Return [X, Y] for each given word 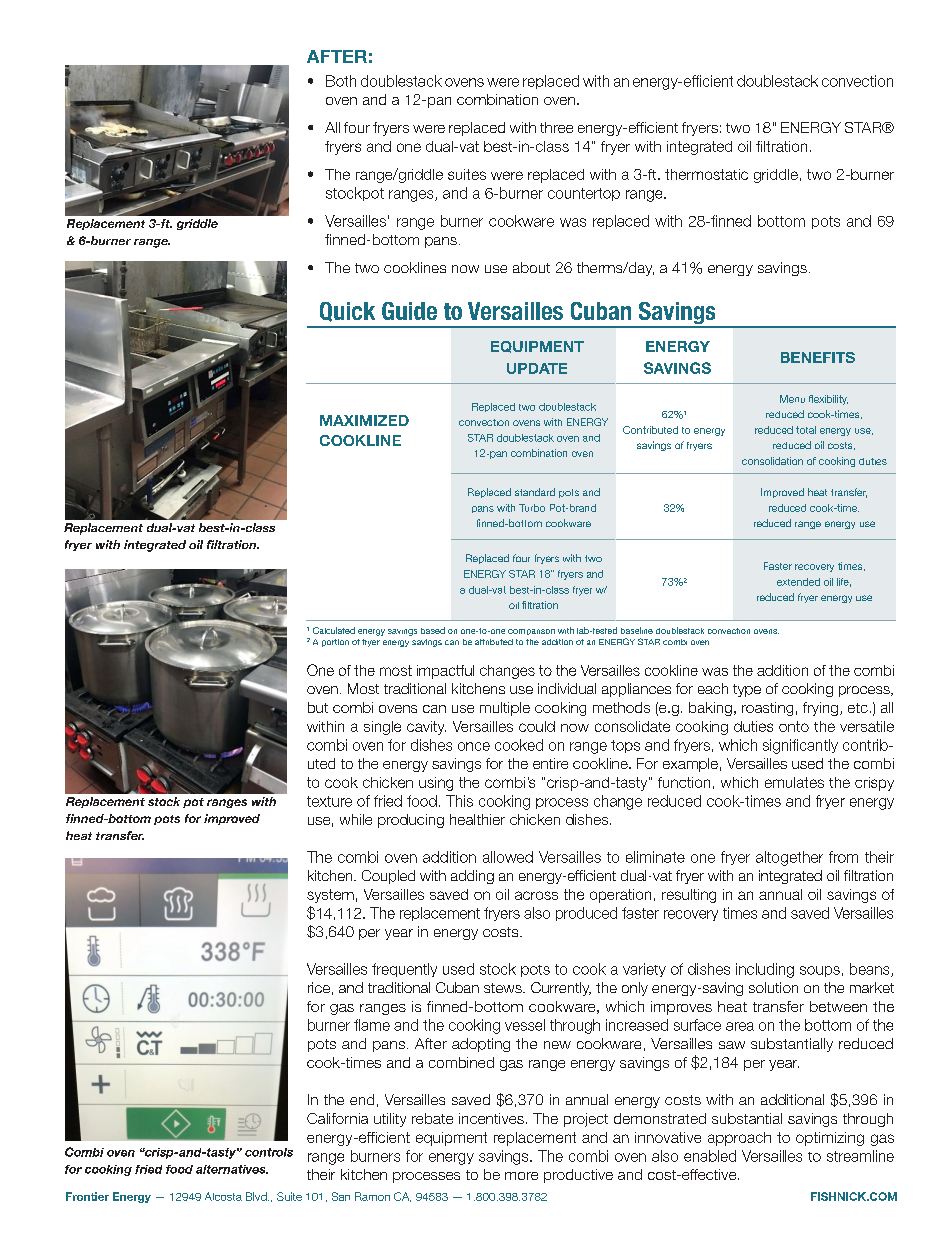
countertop [584, 194]
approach [739, 1139]
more [521, 1176]
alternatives [232, 1169]
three [556, 127]
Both [341, 81]
